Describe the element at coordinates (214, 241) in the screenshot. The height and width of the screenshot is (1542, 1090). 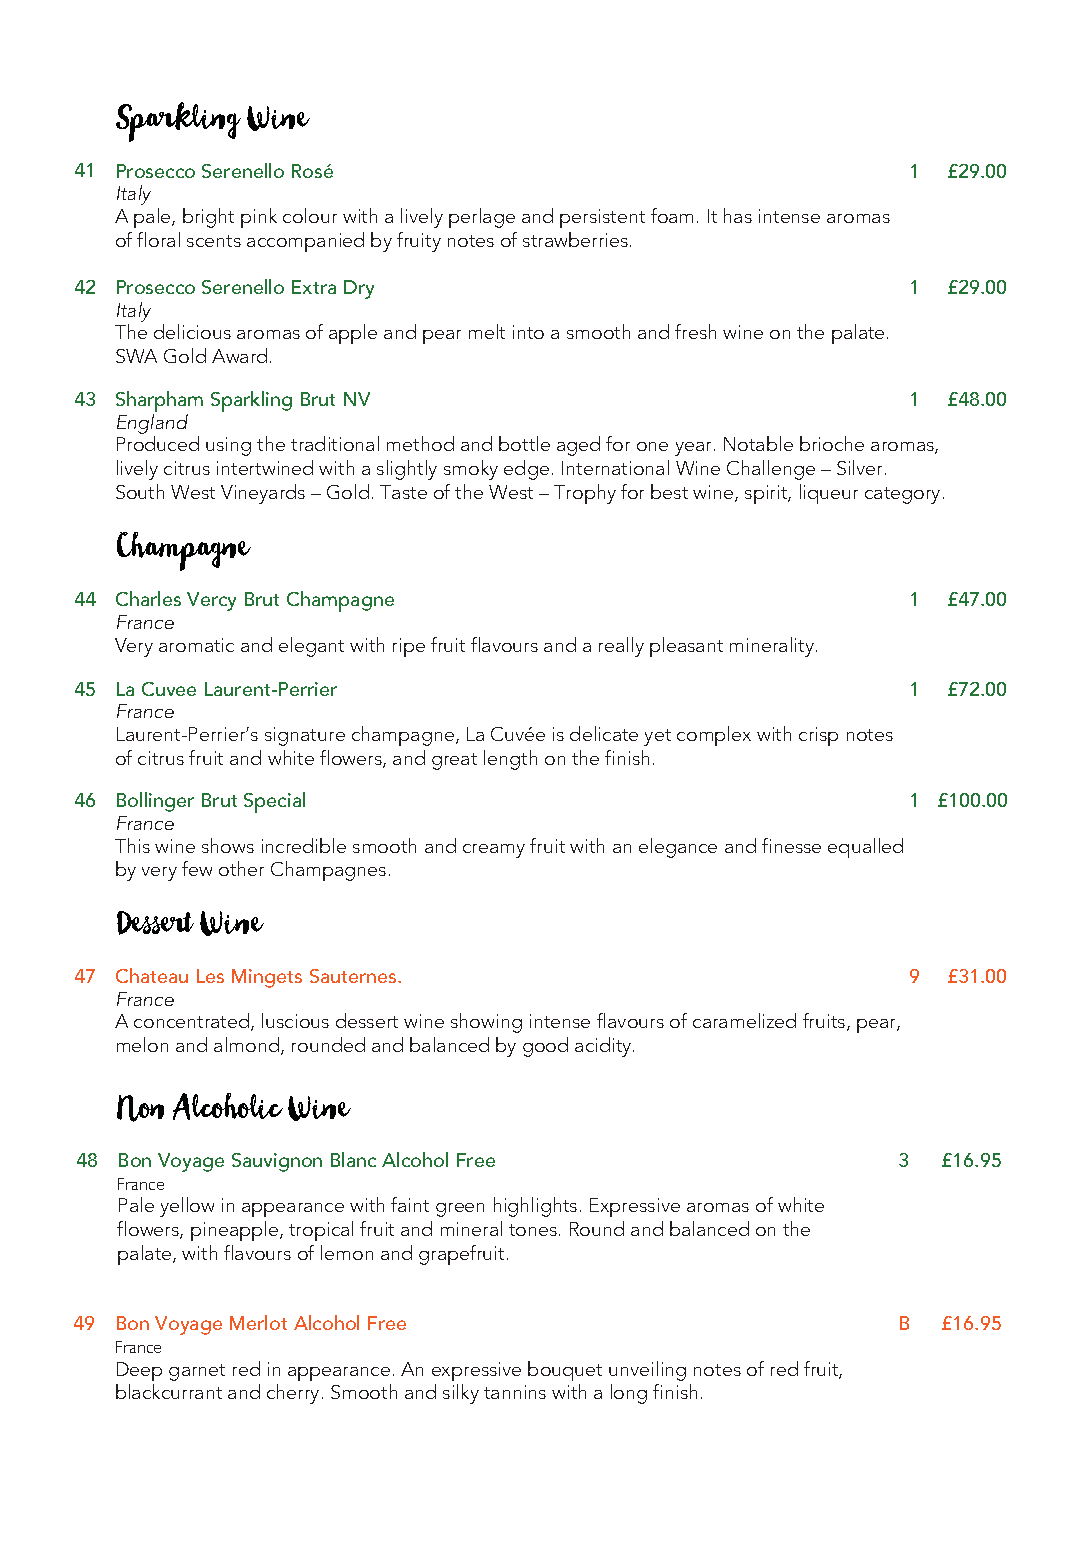
I see `scents` at that location.
